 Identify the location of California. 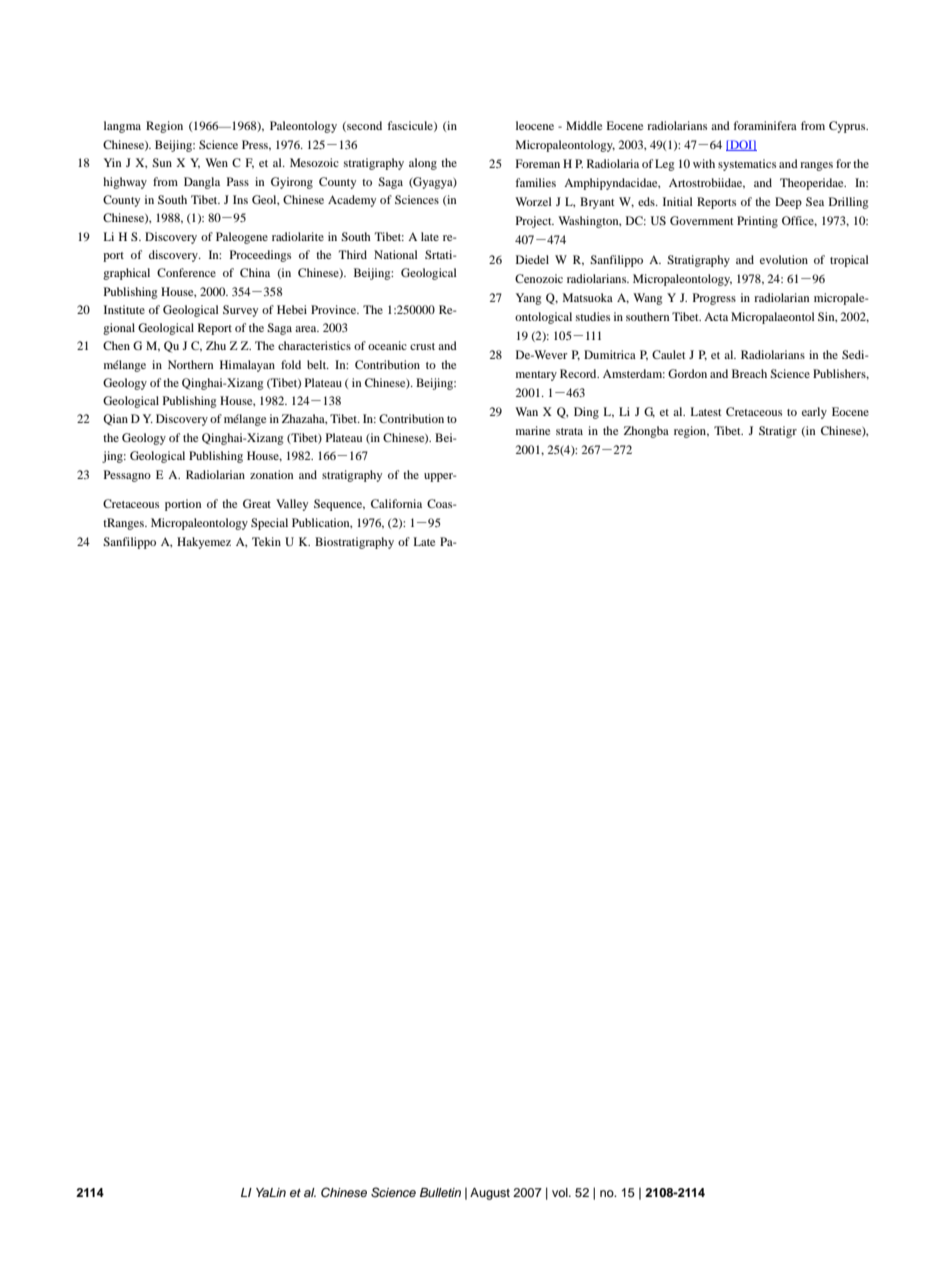
(396, 503).
